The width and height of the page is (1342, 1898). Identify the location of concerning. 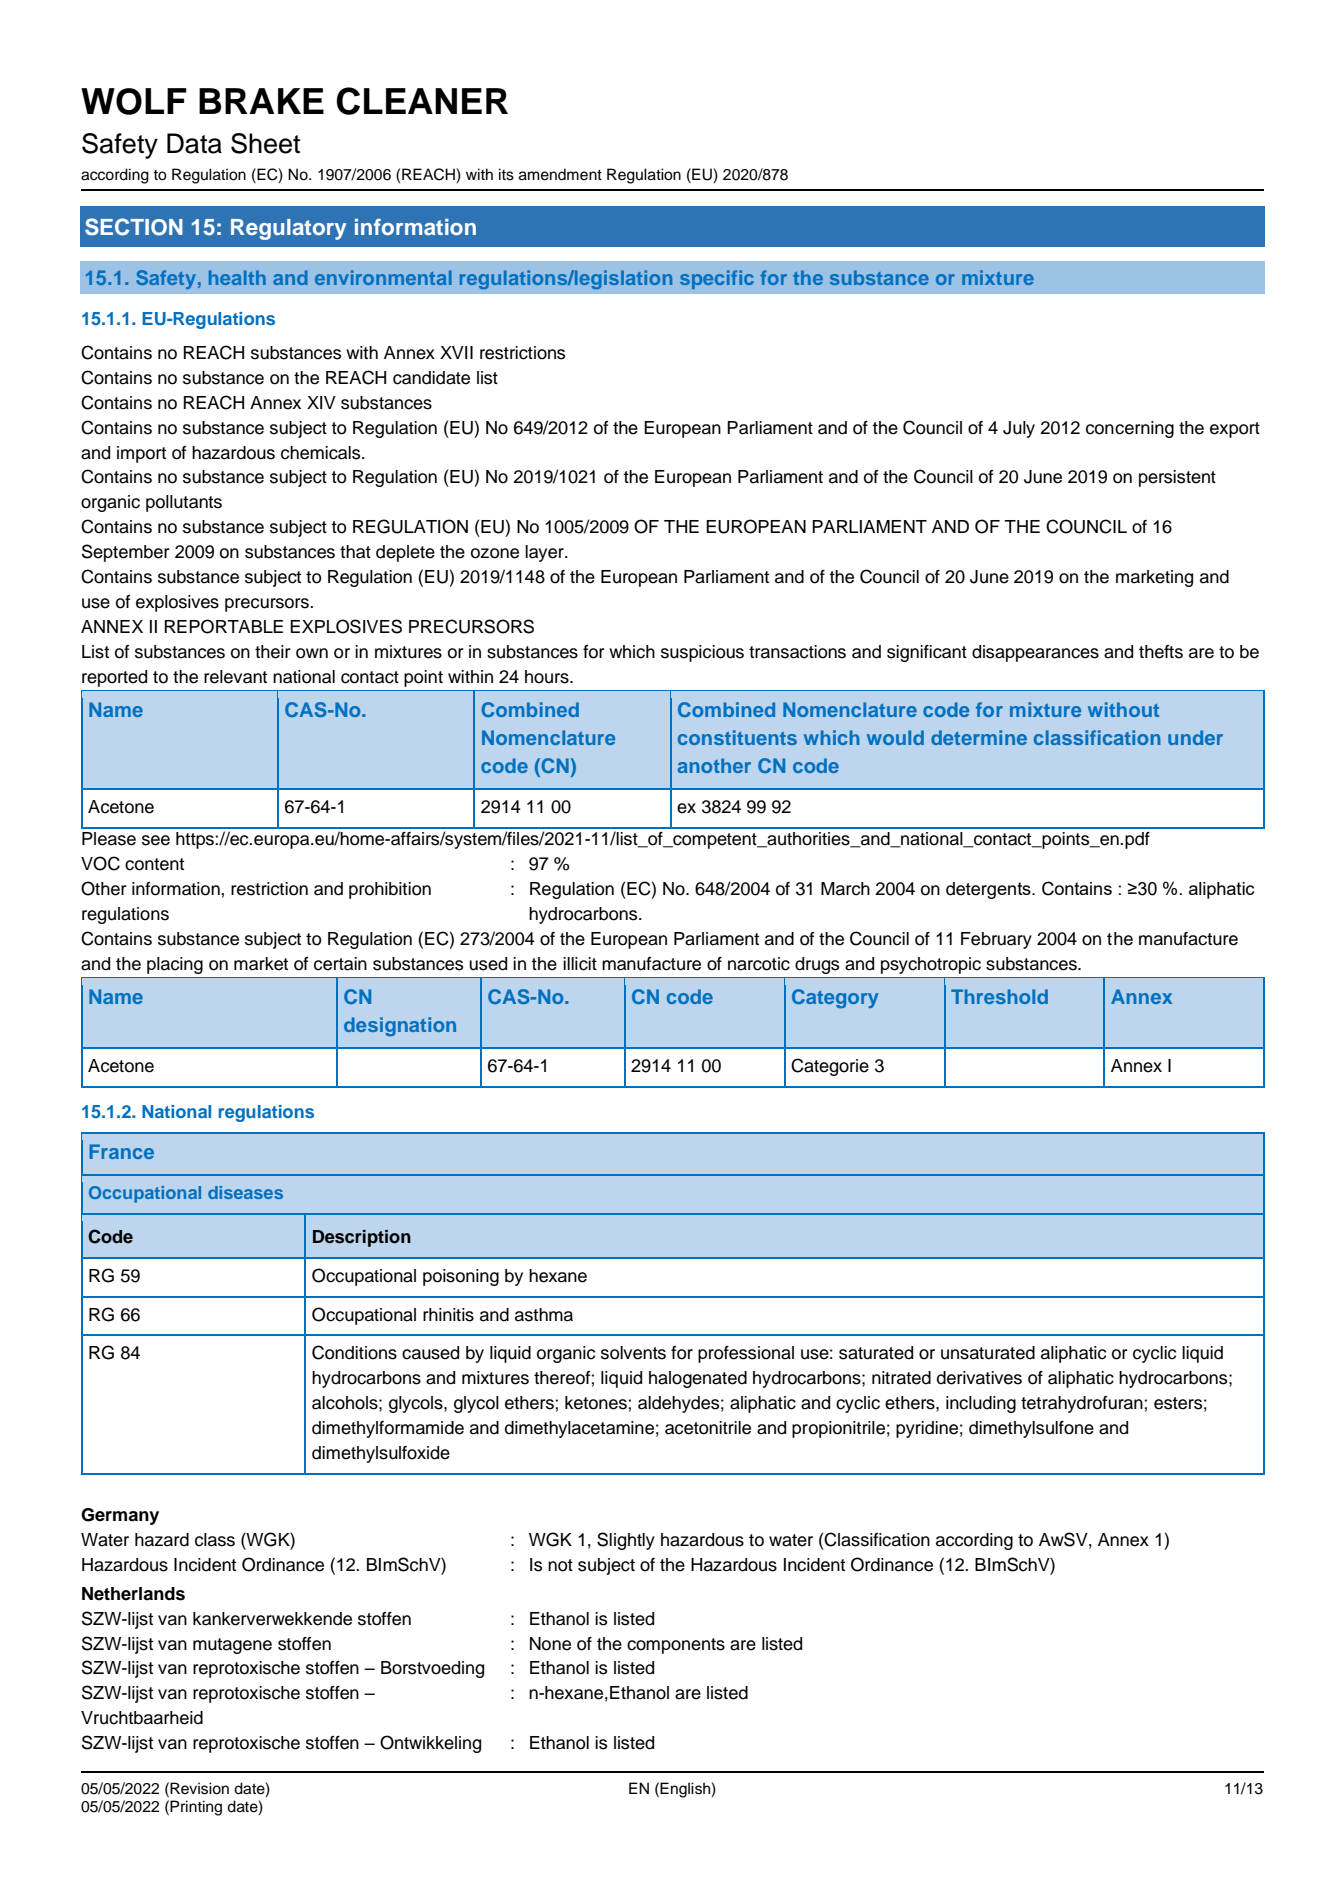
(1130, 429).
